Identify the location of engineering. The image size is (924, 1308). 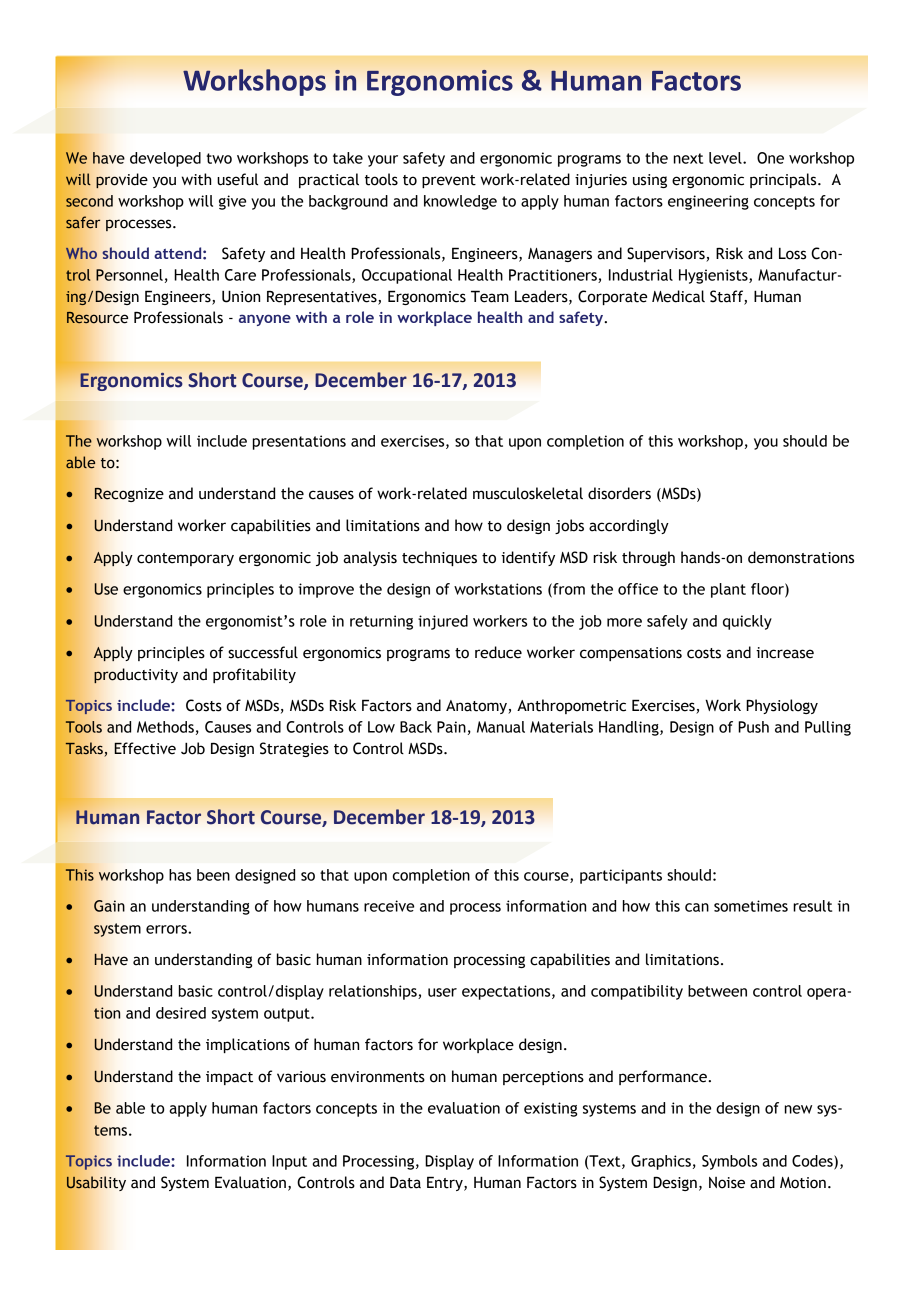
(708, 202).
